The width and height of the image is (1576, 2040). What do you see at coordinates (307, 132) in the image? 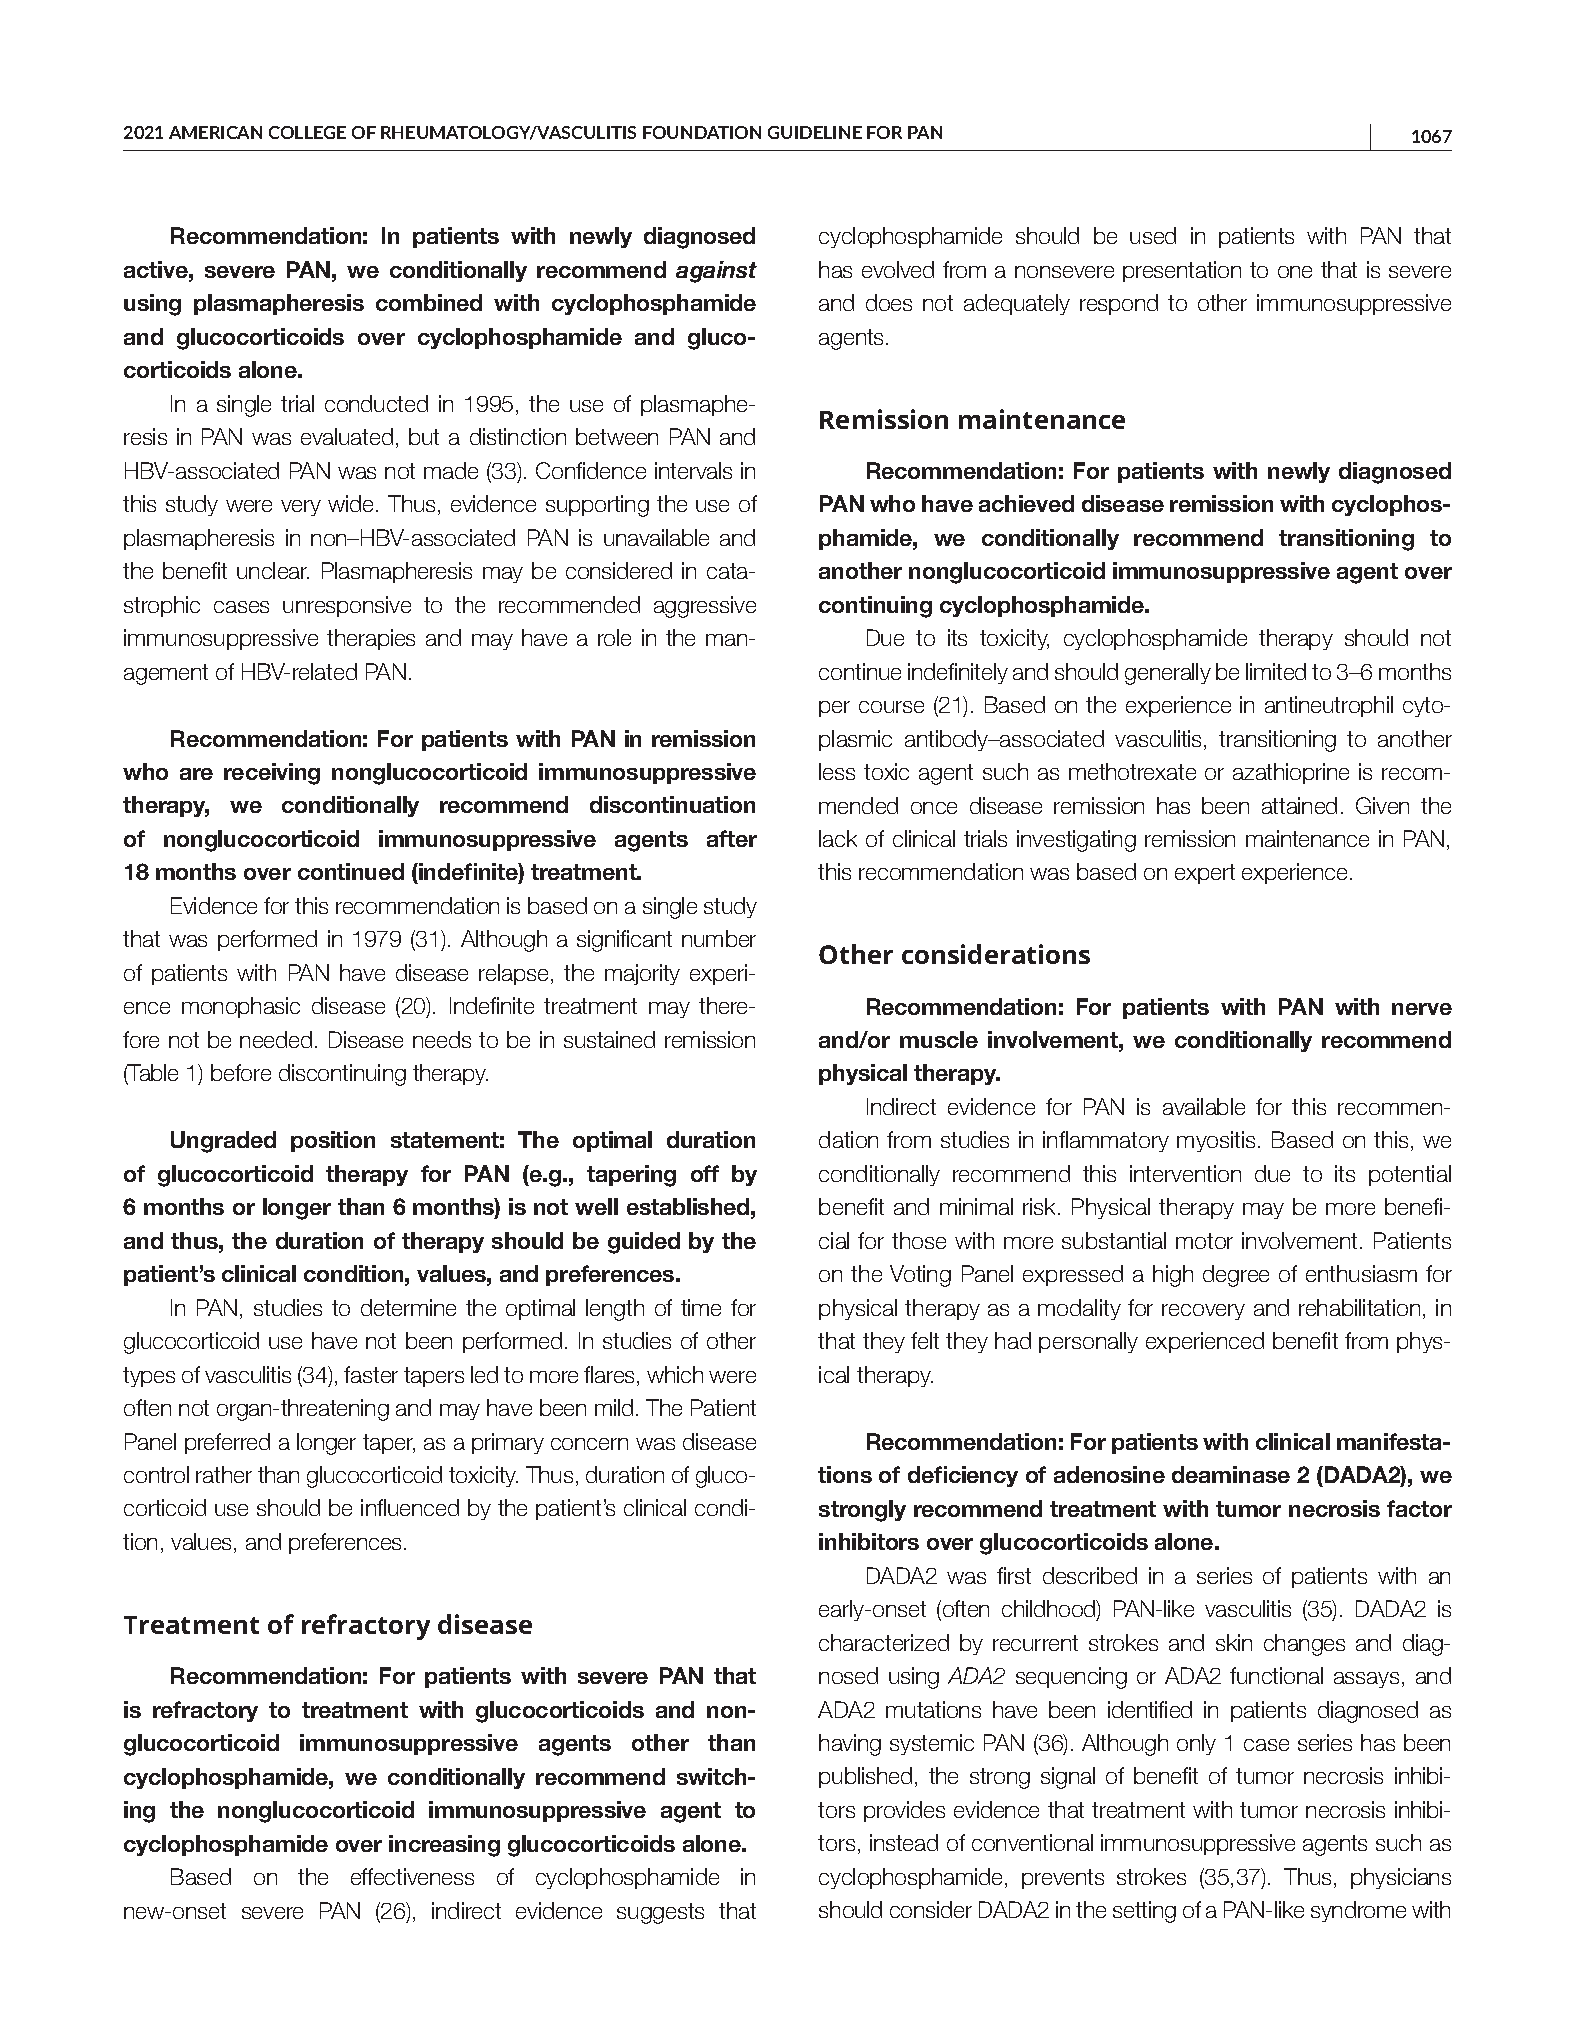
I see `COLLEGE` at bounding box center [307, 132].
